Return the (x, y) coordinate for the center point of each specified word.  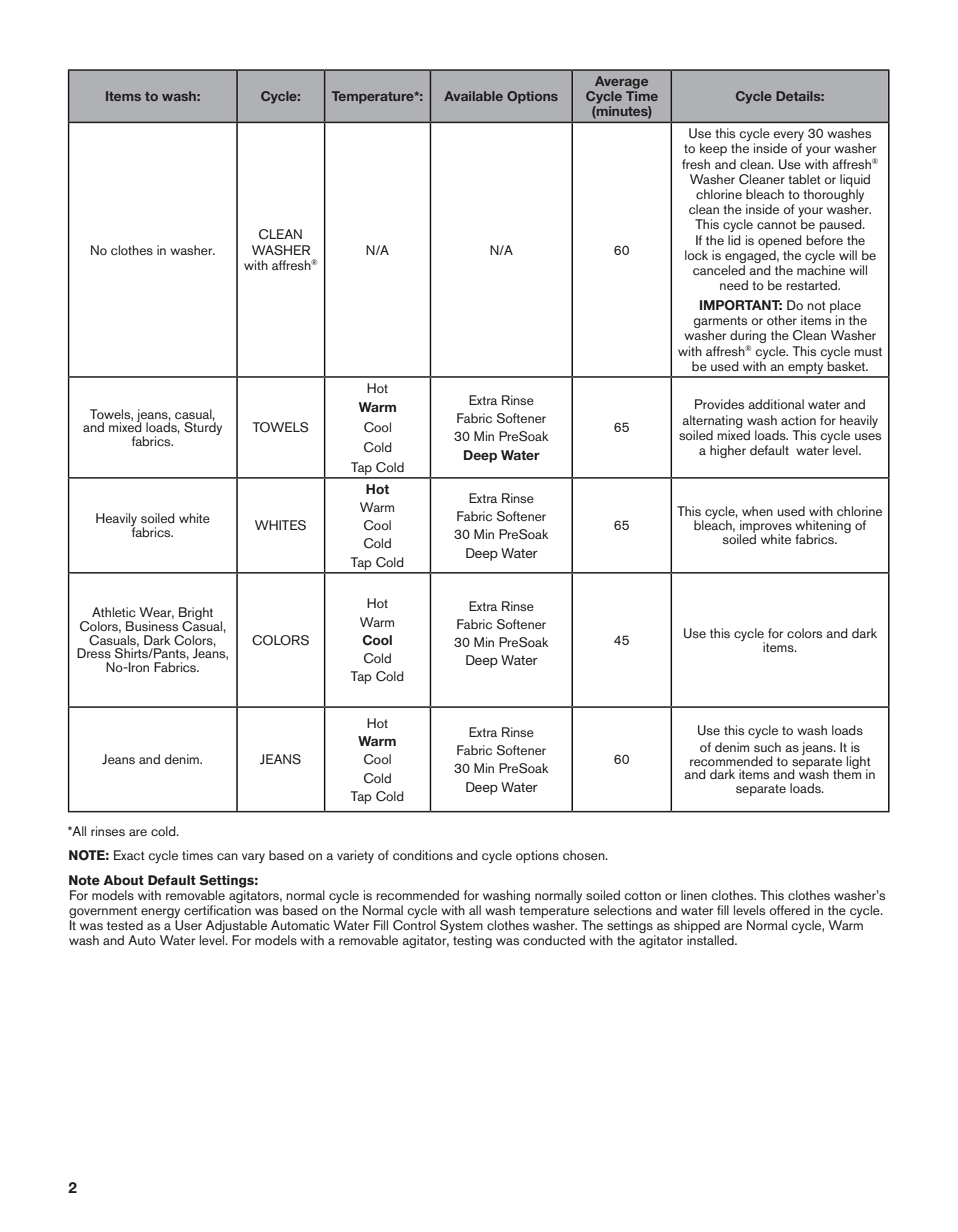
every (788, 137)
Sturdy (203, 427)
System (461, 926)
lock (696, 255)
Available (473, 96)
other (782, 320)
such (767, 747)
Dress (94, 653)
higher (728, 451)
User (188, 925)
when (757, 511)
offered (790, 910)
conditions (423, 855)
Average (621, 82)
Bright (196, 615)
